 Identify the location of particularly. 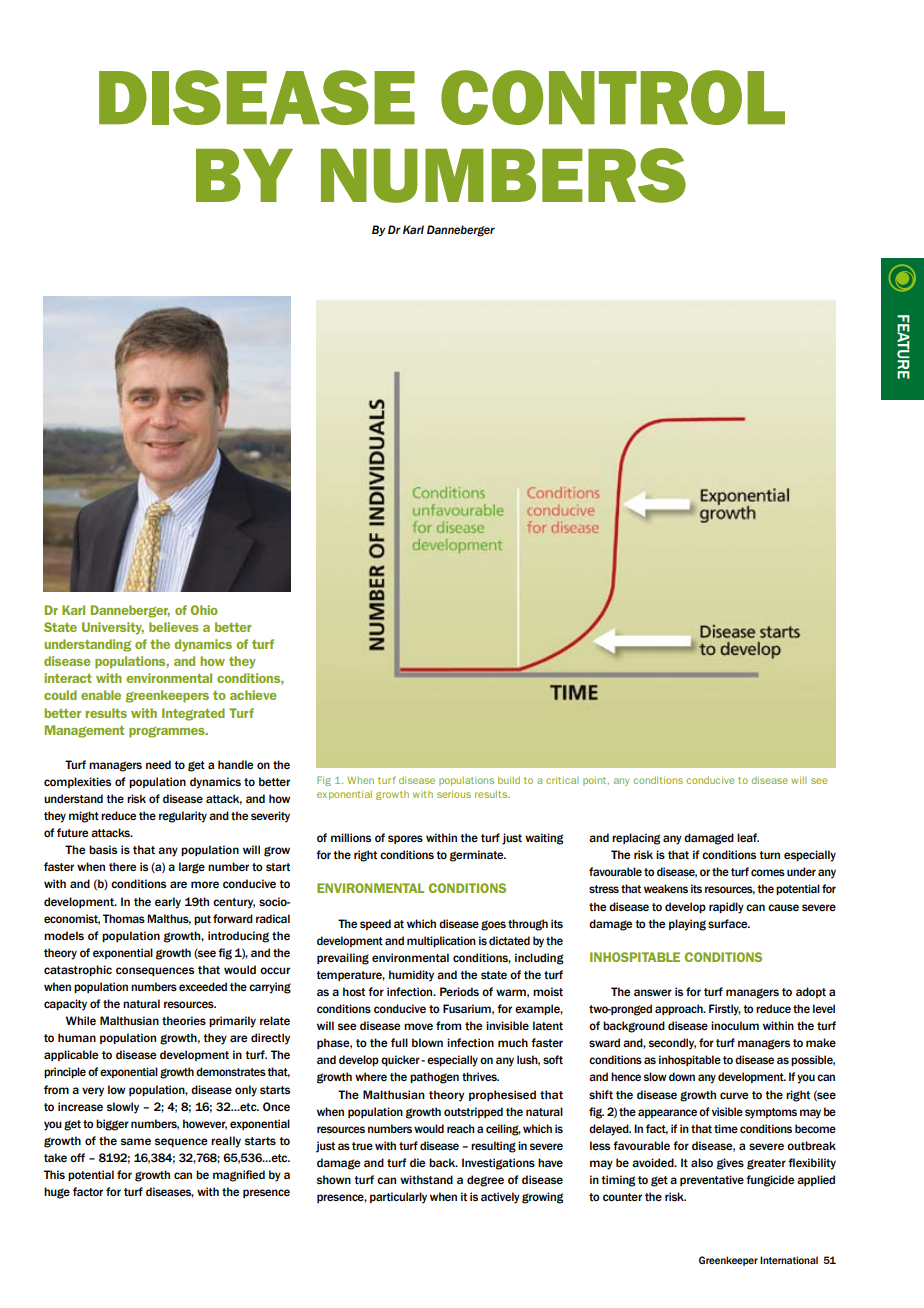
(398, 1198).
